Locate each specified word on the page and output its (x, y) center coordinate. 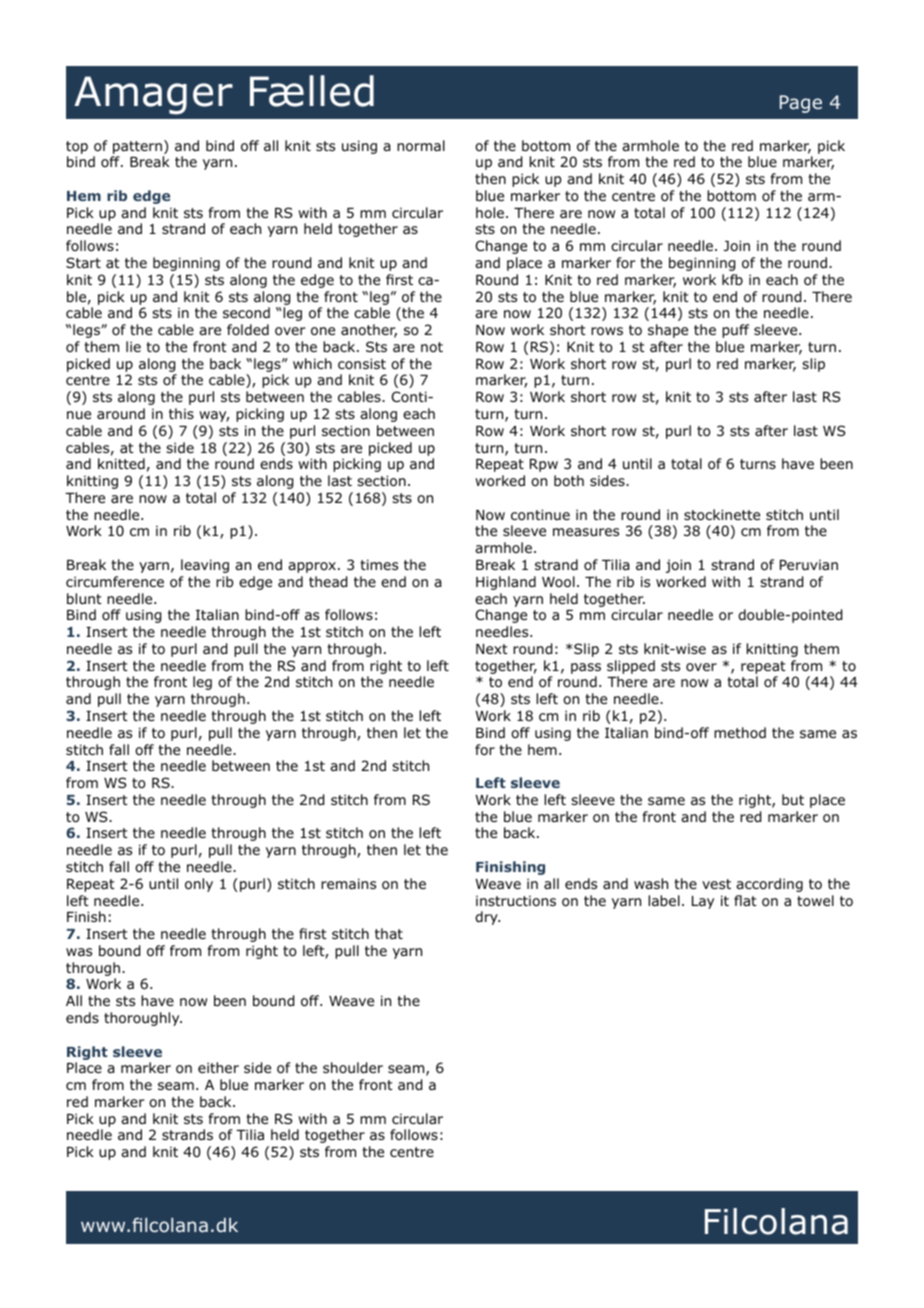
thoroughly (143, 1019)
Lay (703, 902)
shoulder (353, 1068)
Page (801, 104)
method (740, 732)
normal (421, 146)
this (181, 413)
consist (362, 363)
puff (735, 331)
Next (492, 649)
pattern (137, 147)
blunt (84, 598)
